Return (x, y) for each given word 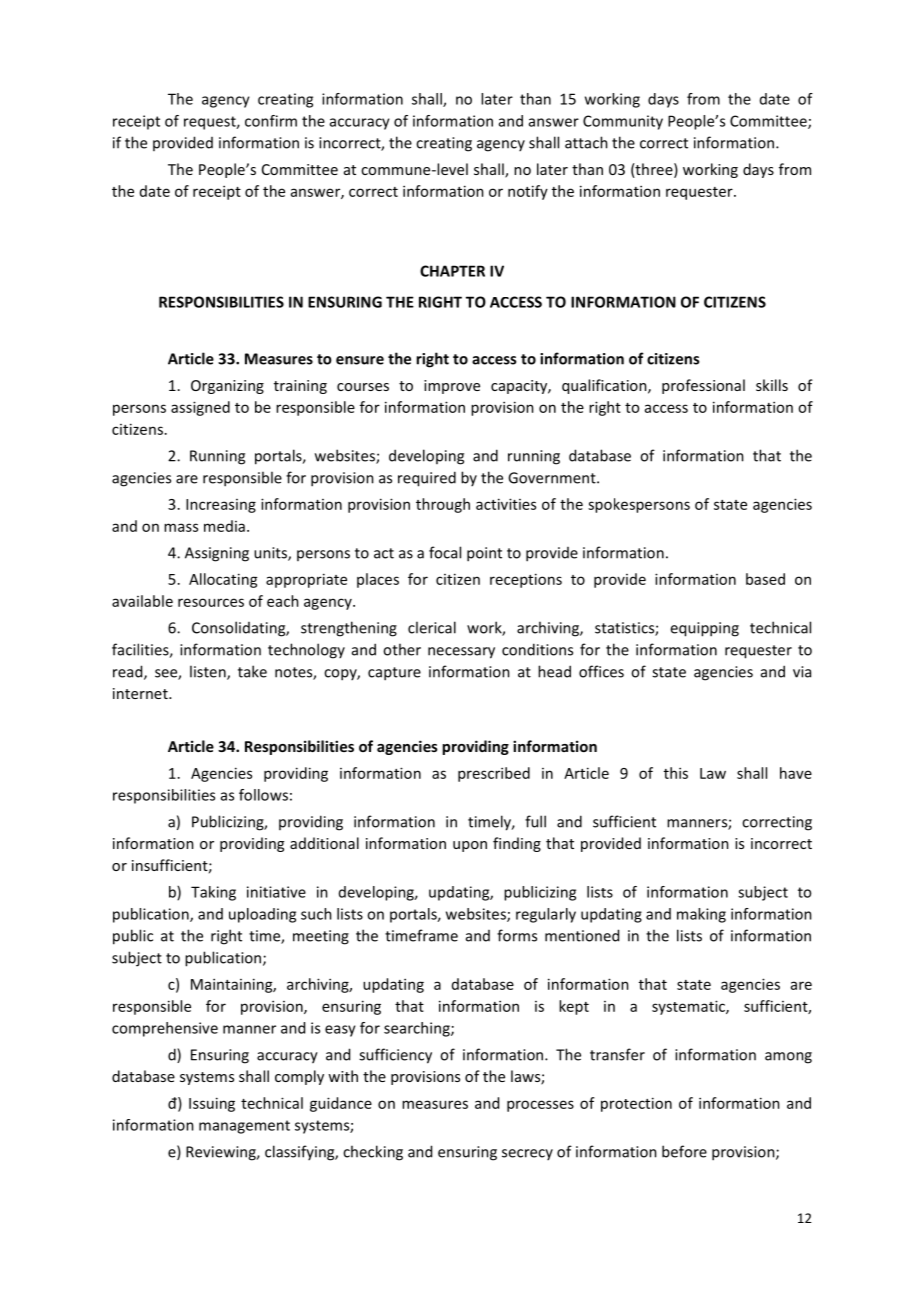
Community (623, 122)
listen (209, 672)
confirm (271, 121)
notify (528, 192)
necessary (461, 653)
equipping (704, 629)
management (244, 1127)
